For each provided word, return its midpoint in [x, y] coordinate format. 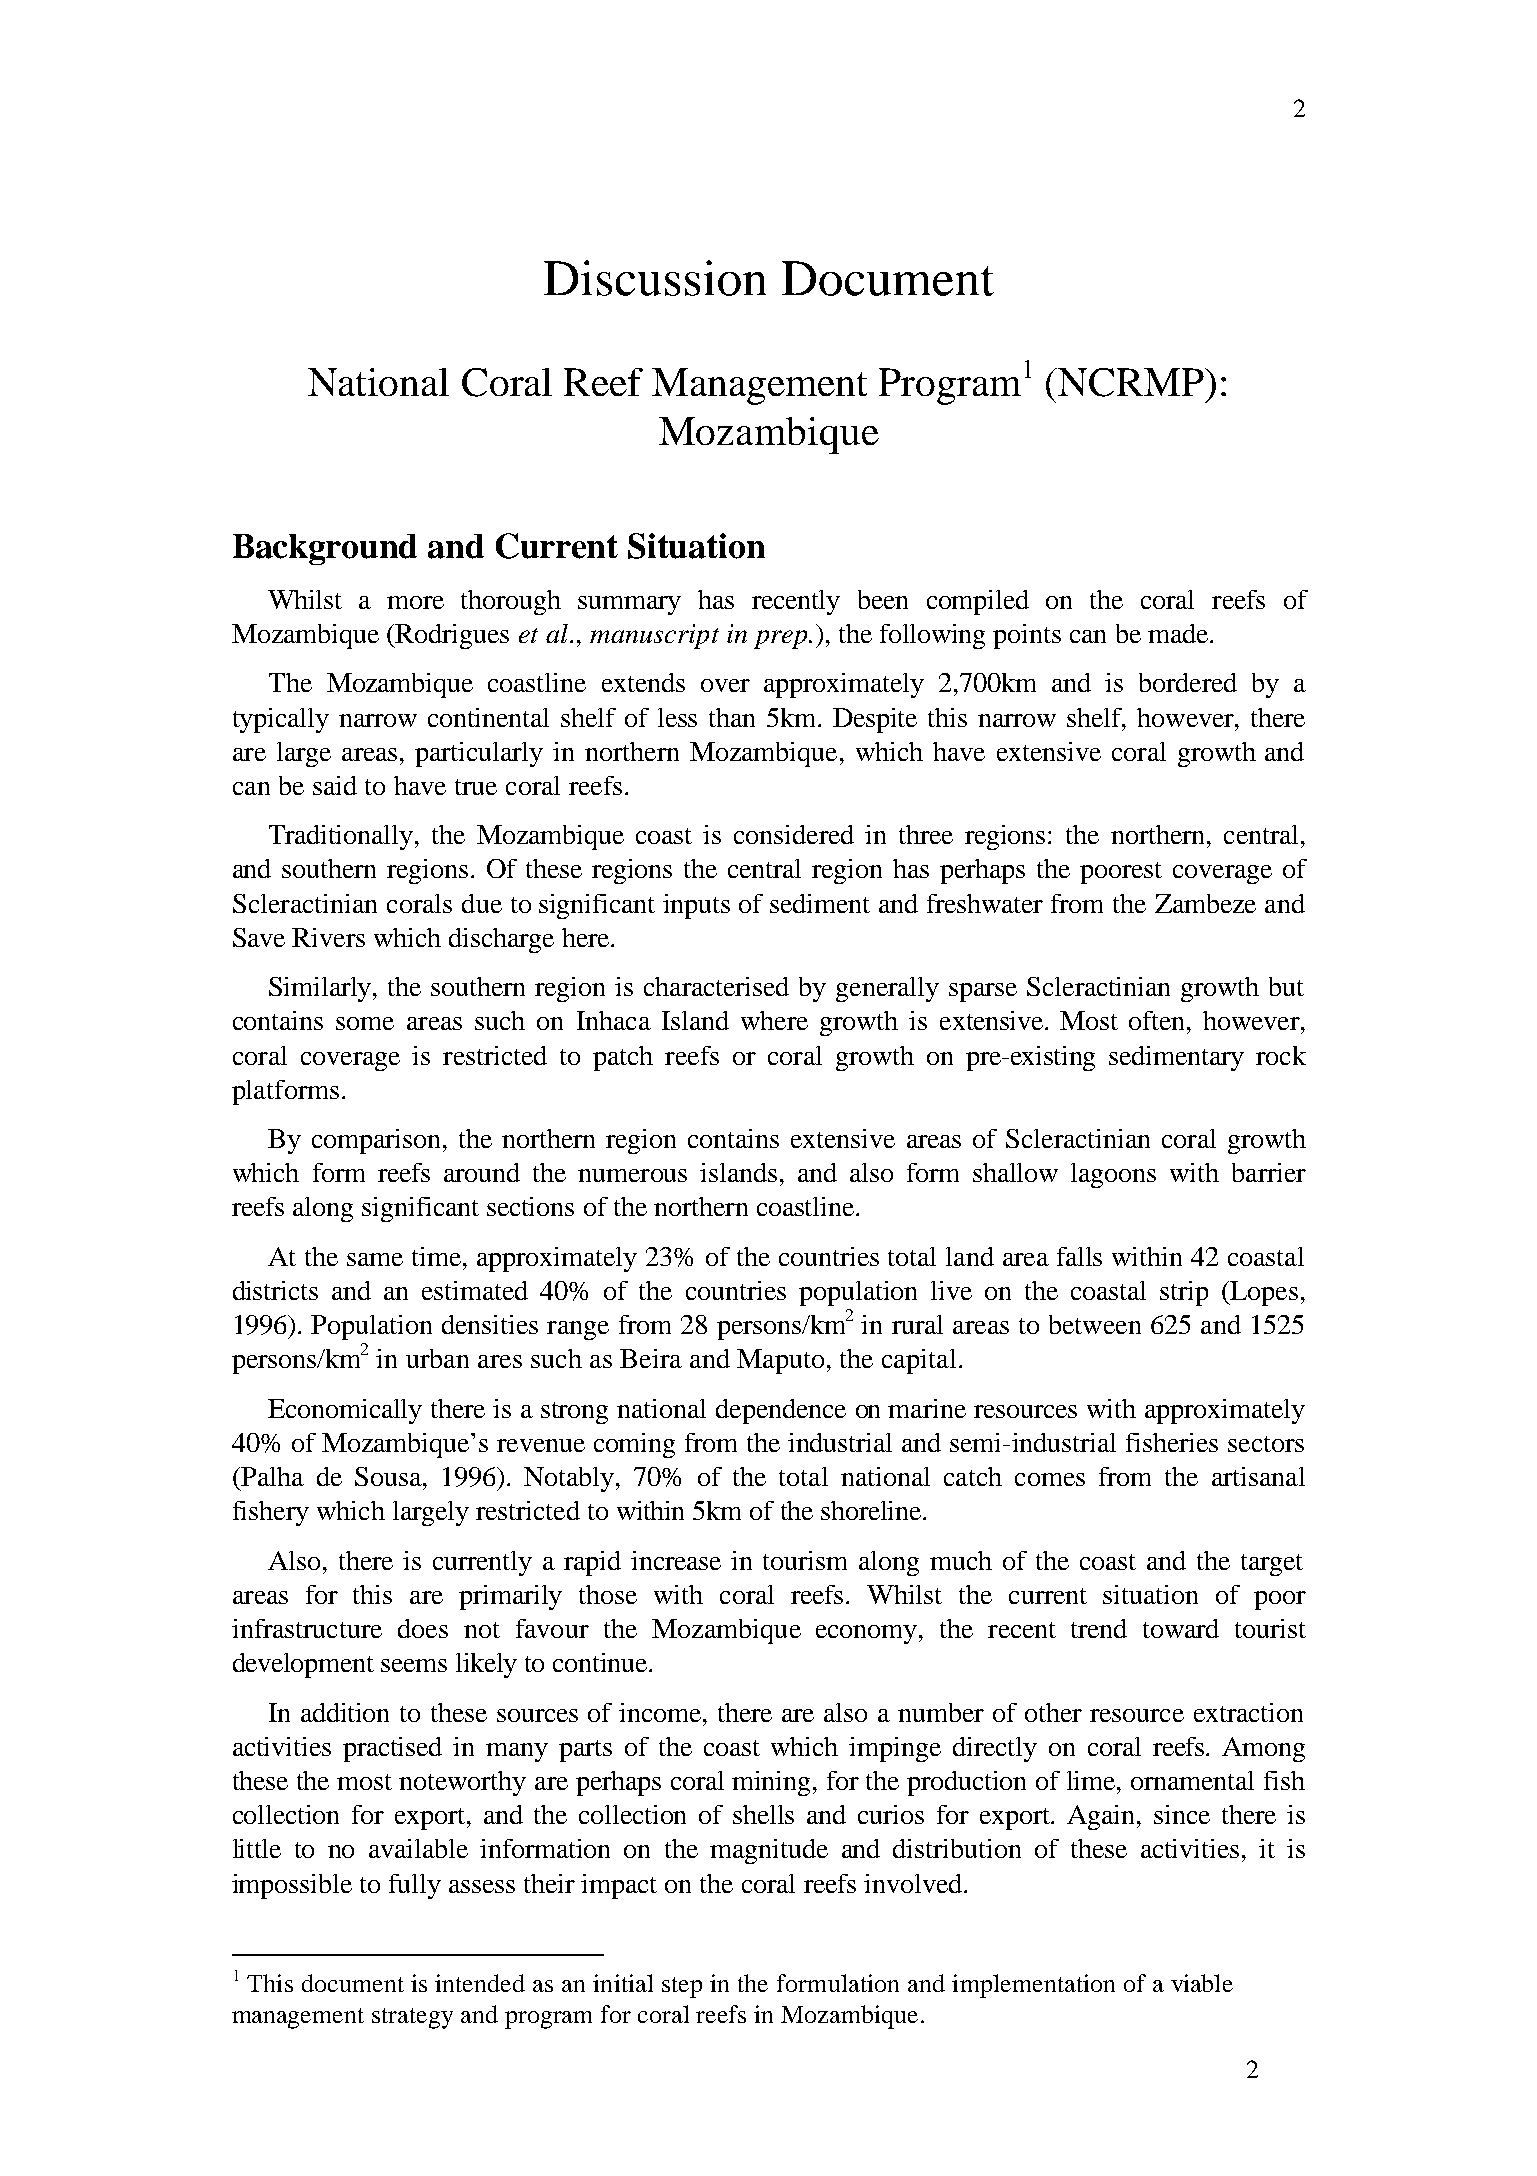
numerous [632, 1175]
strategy [412, 2018]
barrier [1269, 1172]
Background [325, 549]
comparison [378, 1141]
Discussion [655, 278]
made [1179, 633]
